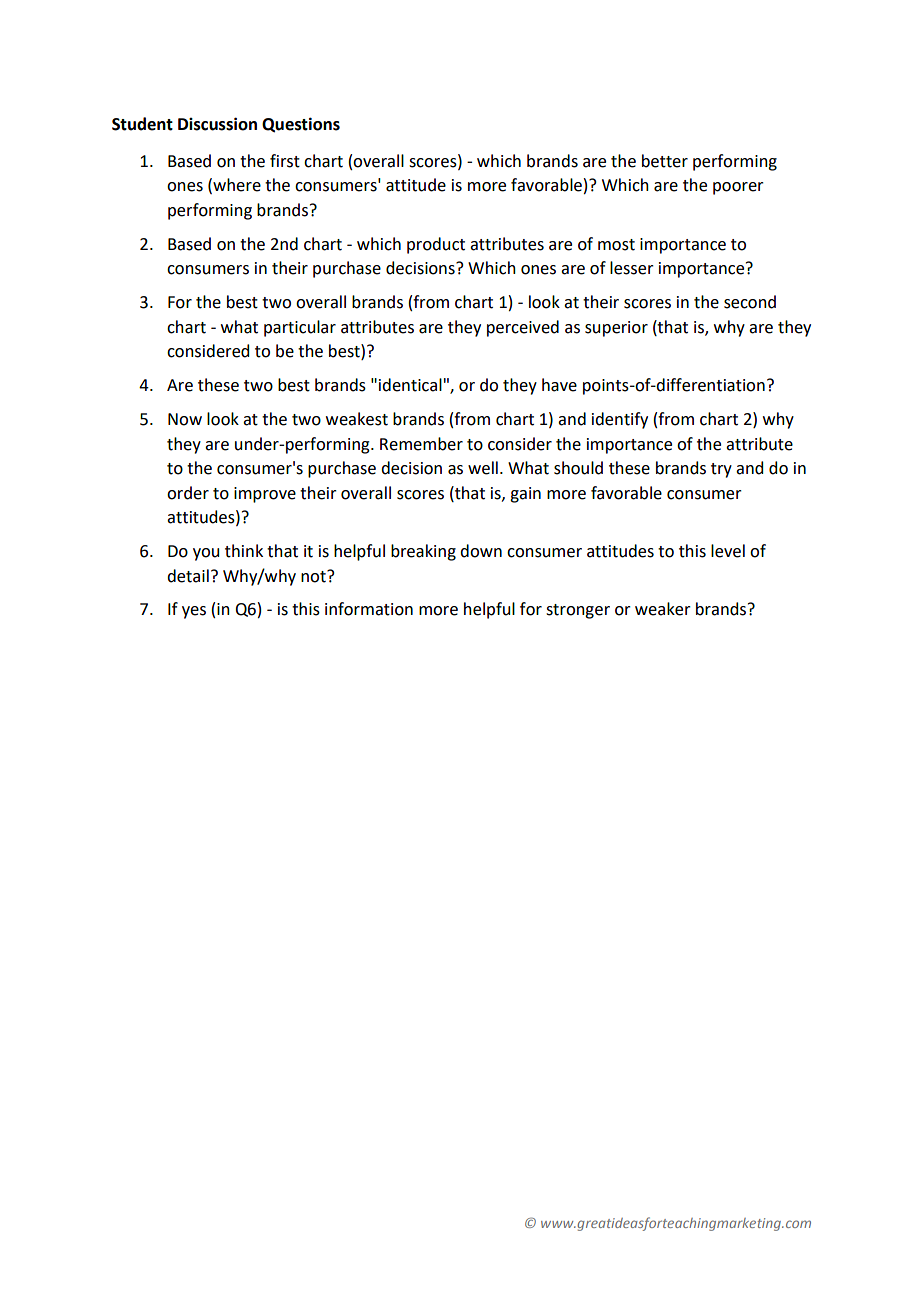 The image size is (924, 1308). I want to click on better, so click(665, 161).
